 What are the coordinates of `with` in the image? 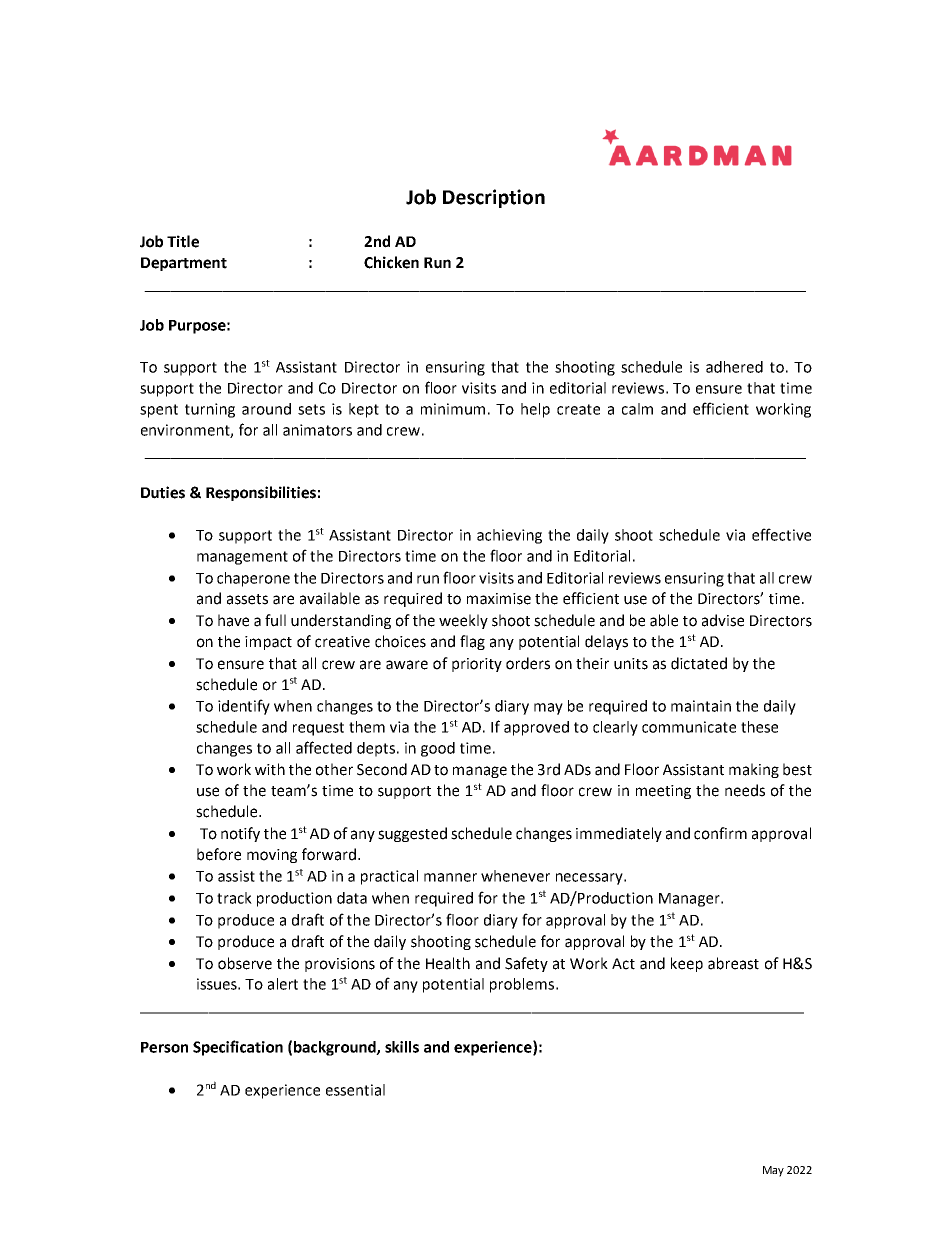 It's located at (270, 769).
